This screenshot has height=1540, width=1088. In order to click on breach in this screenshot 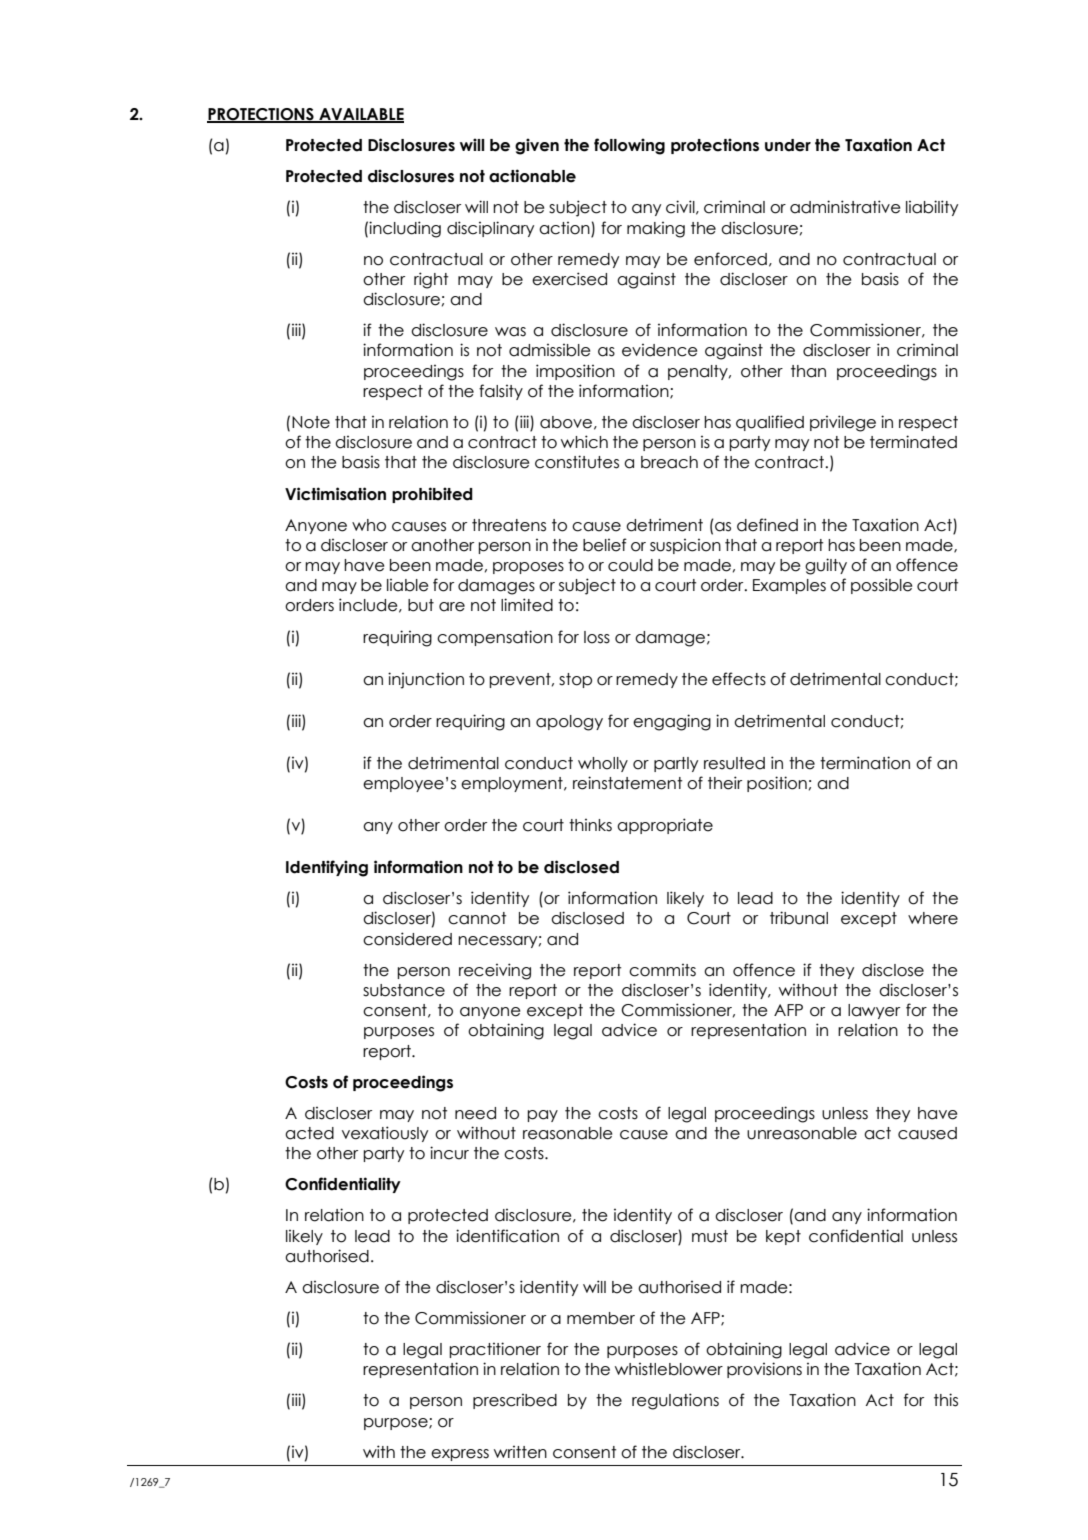, I will do `click(669, 462)`.
